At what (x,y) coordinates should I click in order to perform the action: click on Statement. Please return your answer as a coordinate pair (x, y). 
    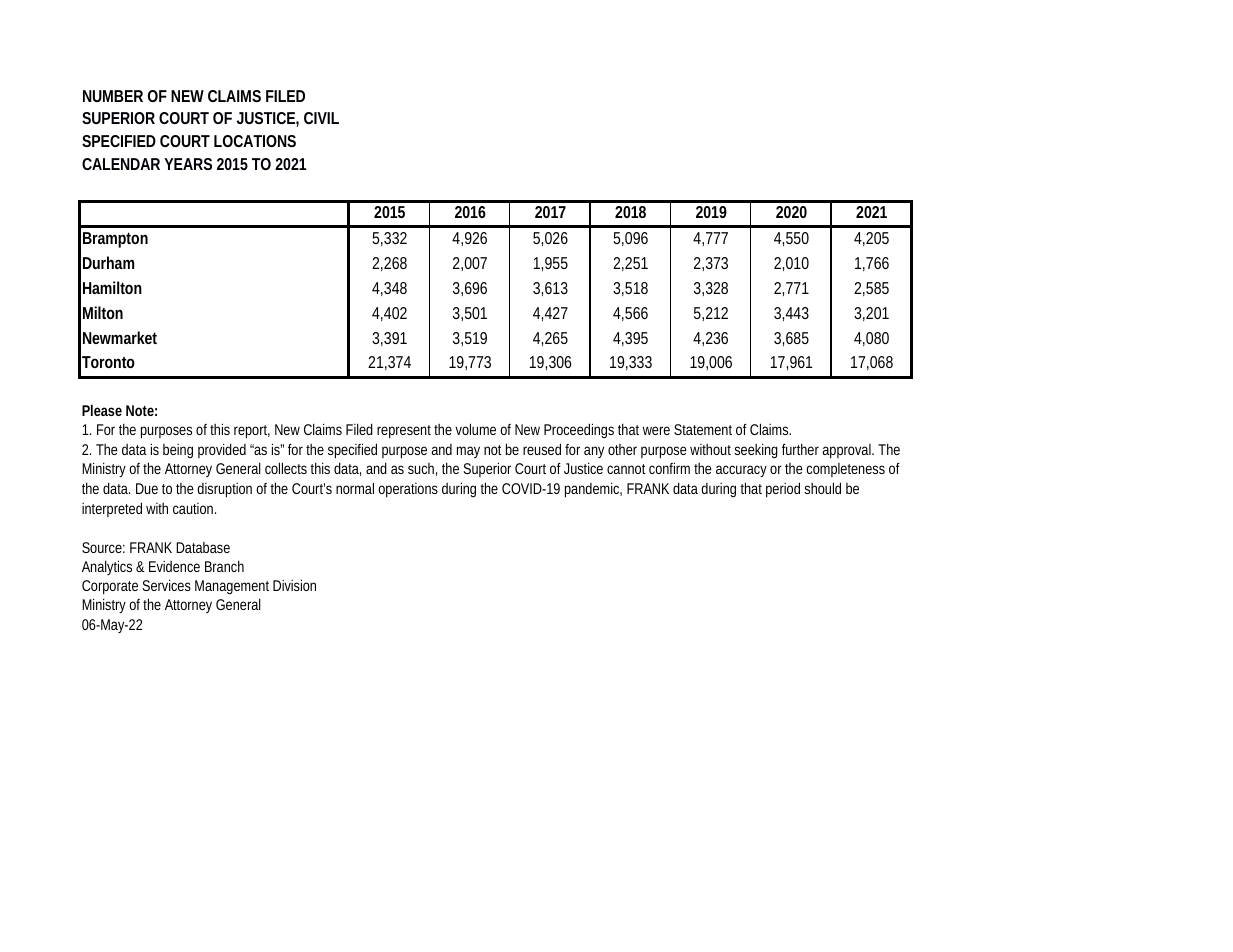
    Looking at the image, I should click on (703, 429).
